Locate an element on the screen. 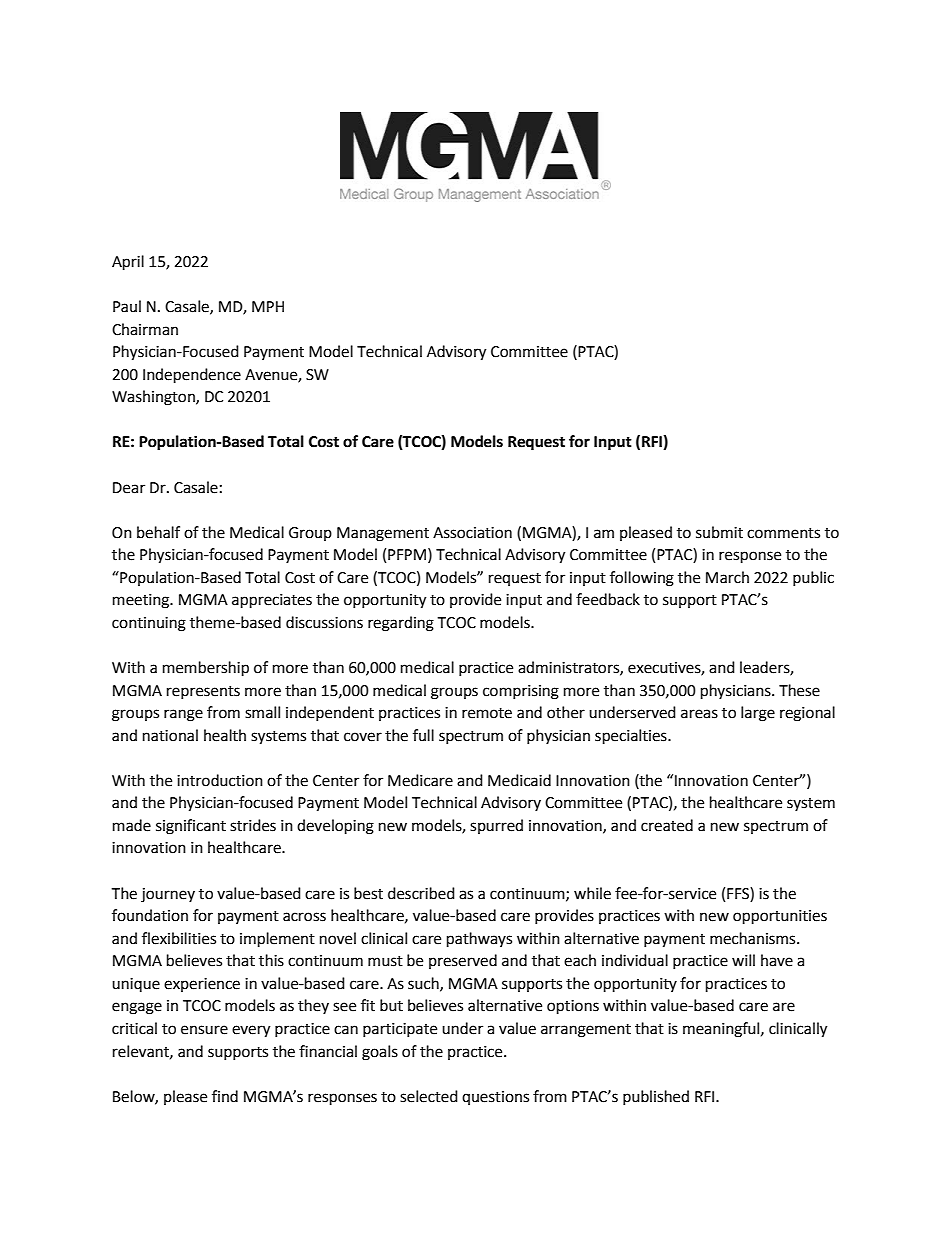 This screenshot has width=952, height=1233. Association is located at coordinates (472, 533).
